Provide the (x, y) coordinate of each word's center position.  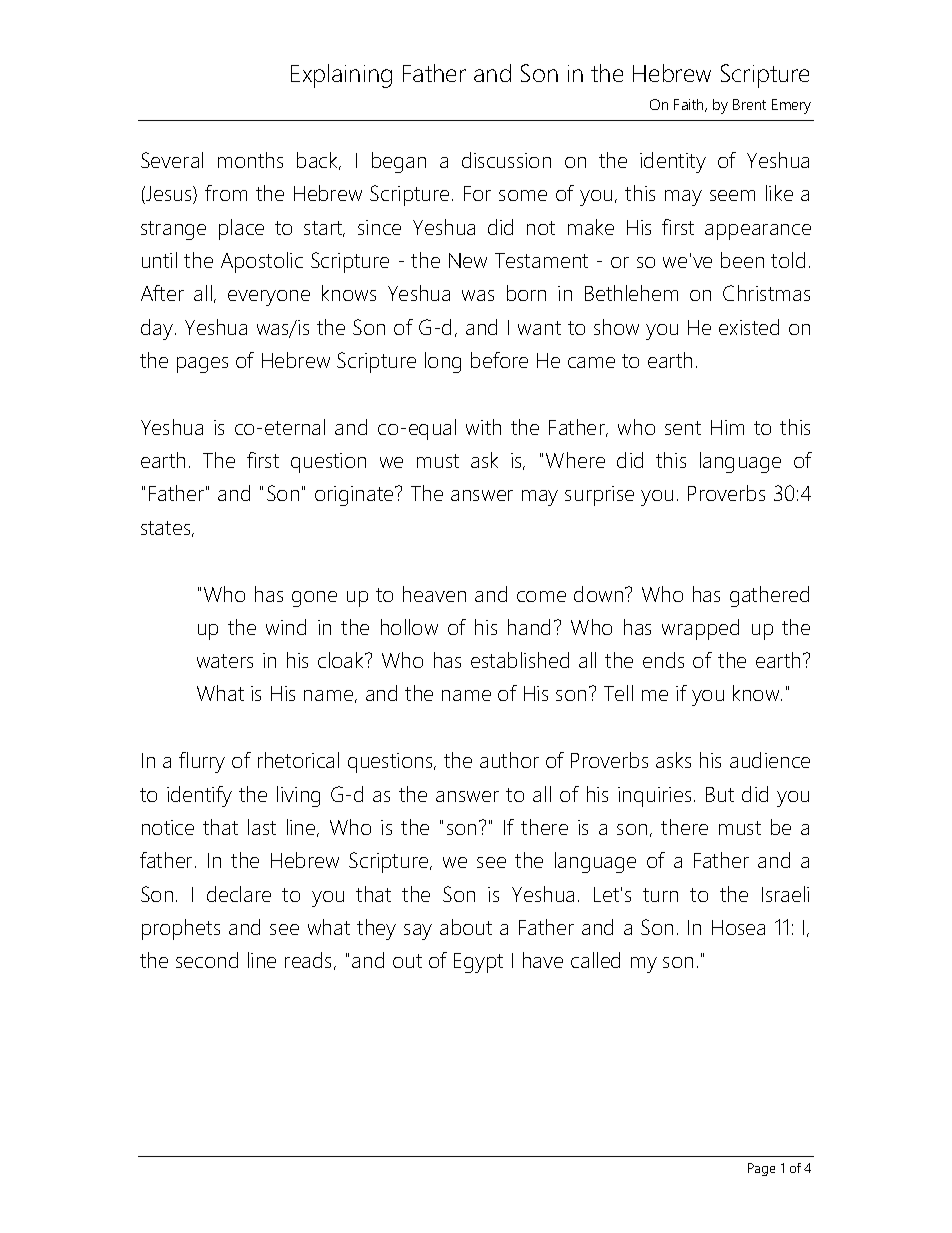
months (250, 160)
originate (355, 496)
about (466, 927)
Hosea (738, 927)
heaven (434, 594)
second (207, 960)
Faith (690, 105)
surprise (599, 496)
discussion (506, 160)
